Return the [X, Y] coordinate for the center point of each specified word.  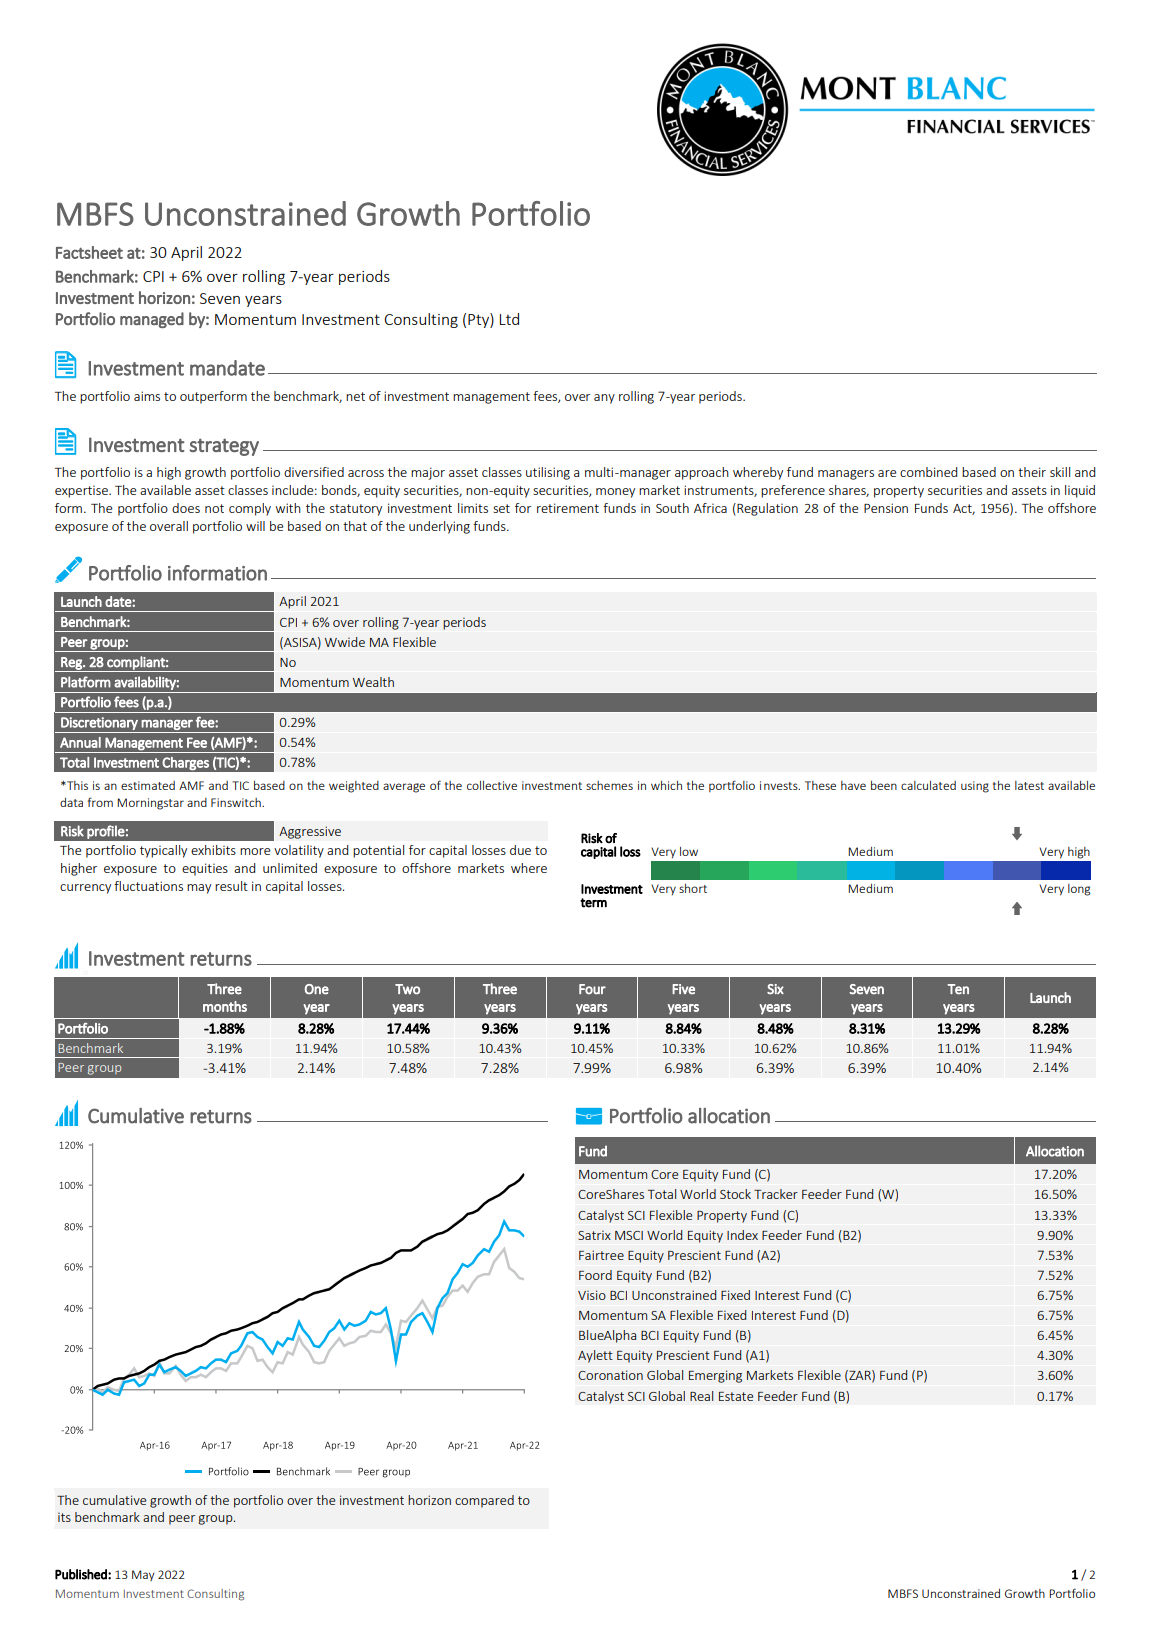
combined [928, 472]
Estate [736, 1396]
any [604, 399]
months [225, 1006]
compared [484, 1501]
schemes [609, 785]
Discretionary [99, 723]
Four [592, 989]
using [975, 787]
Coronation [610, 1375]
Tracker [776, 1194]
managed [152, 320]
